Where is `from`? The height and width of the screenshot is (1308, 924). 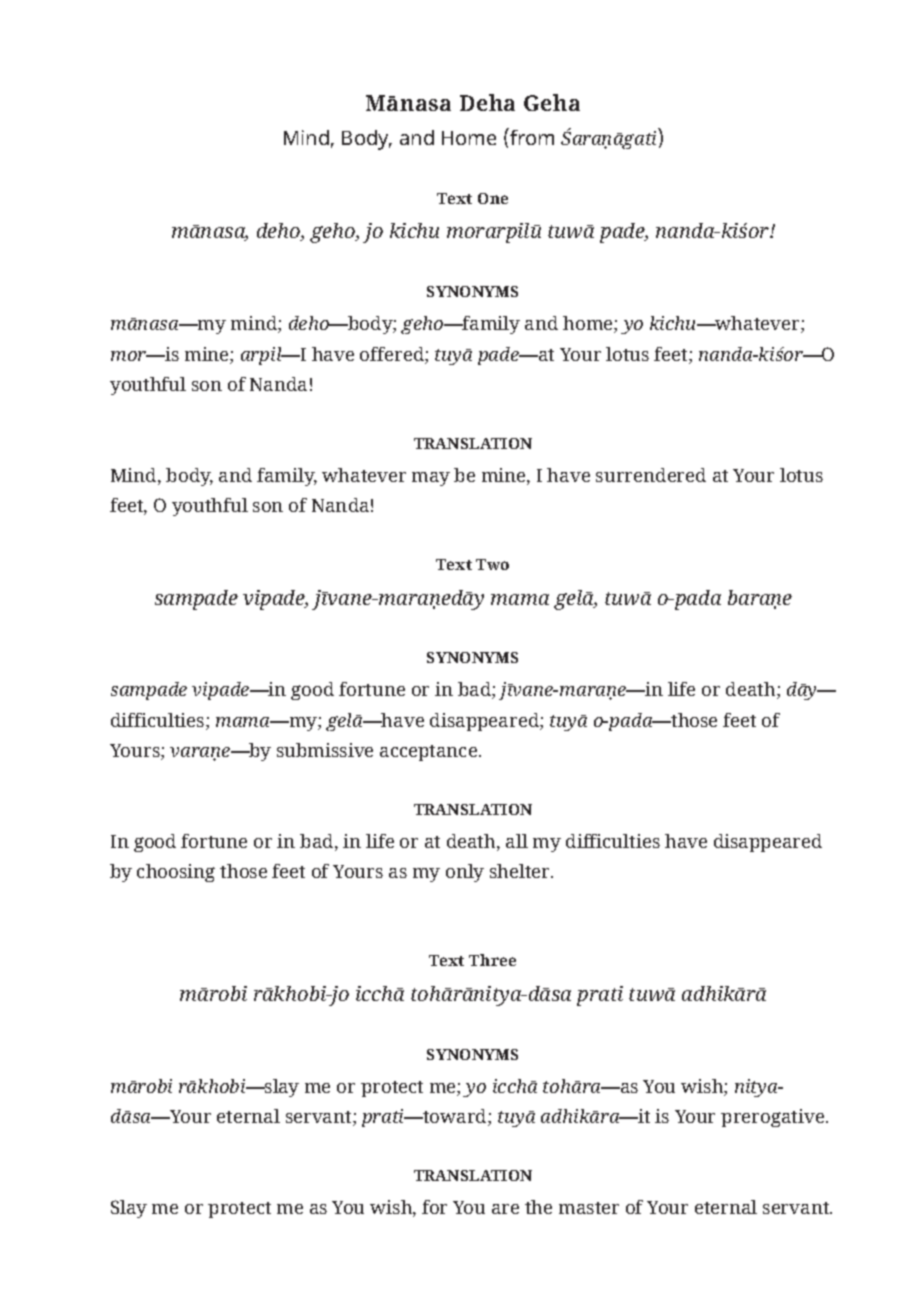 from is located at coordinates (531, 136).
